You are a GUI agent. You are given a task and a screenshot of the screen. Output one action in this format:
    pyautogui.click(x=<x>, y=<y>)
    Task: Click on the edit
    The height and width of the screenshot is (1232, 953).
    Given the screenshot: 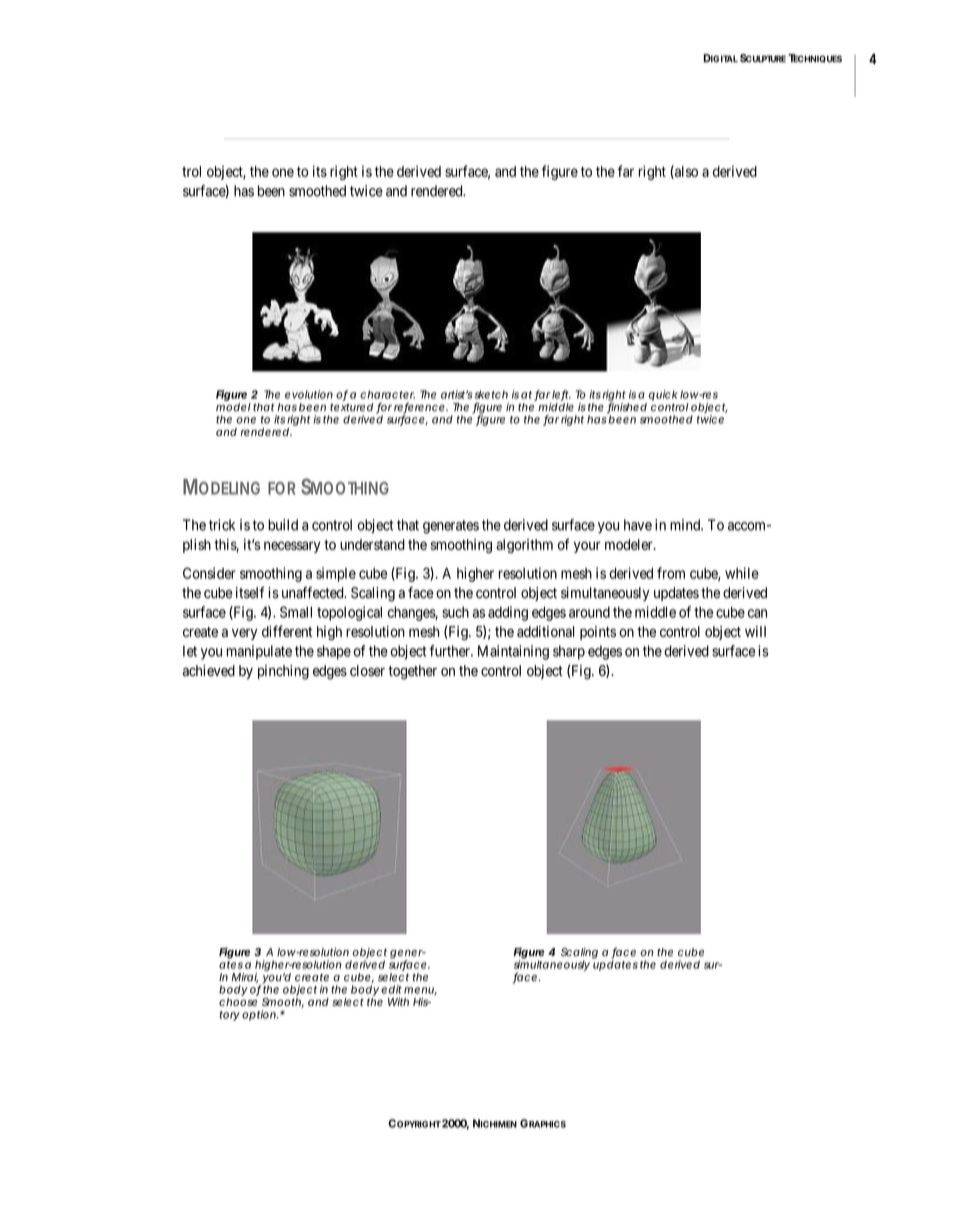 What is the action you would take?
    pyautogui.click(x=391, y=989)
